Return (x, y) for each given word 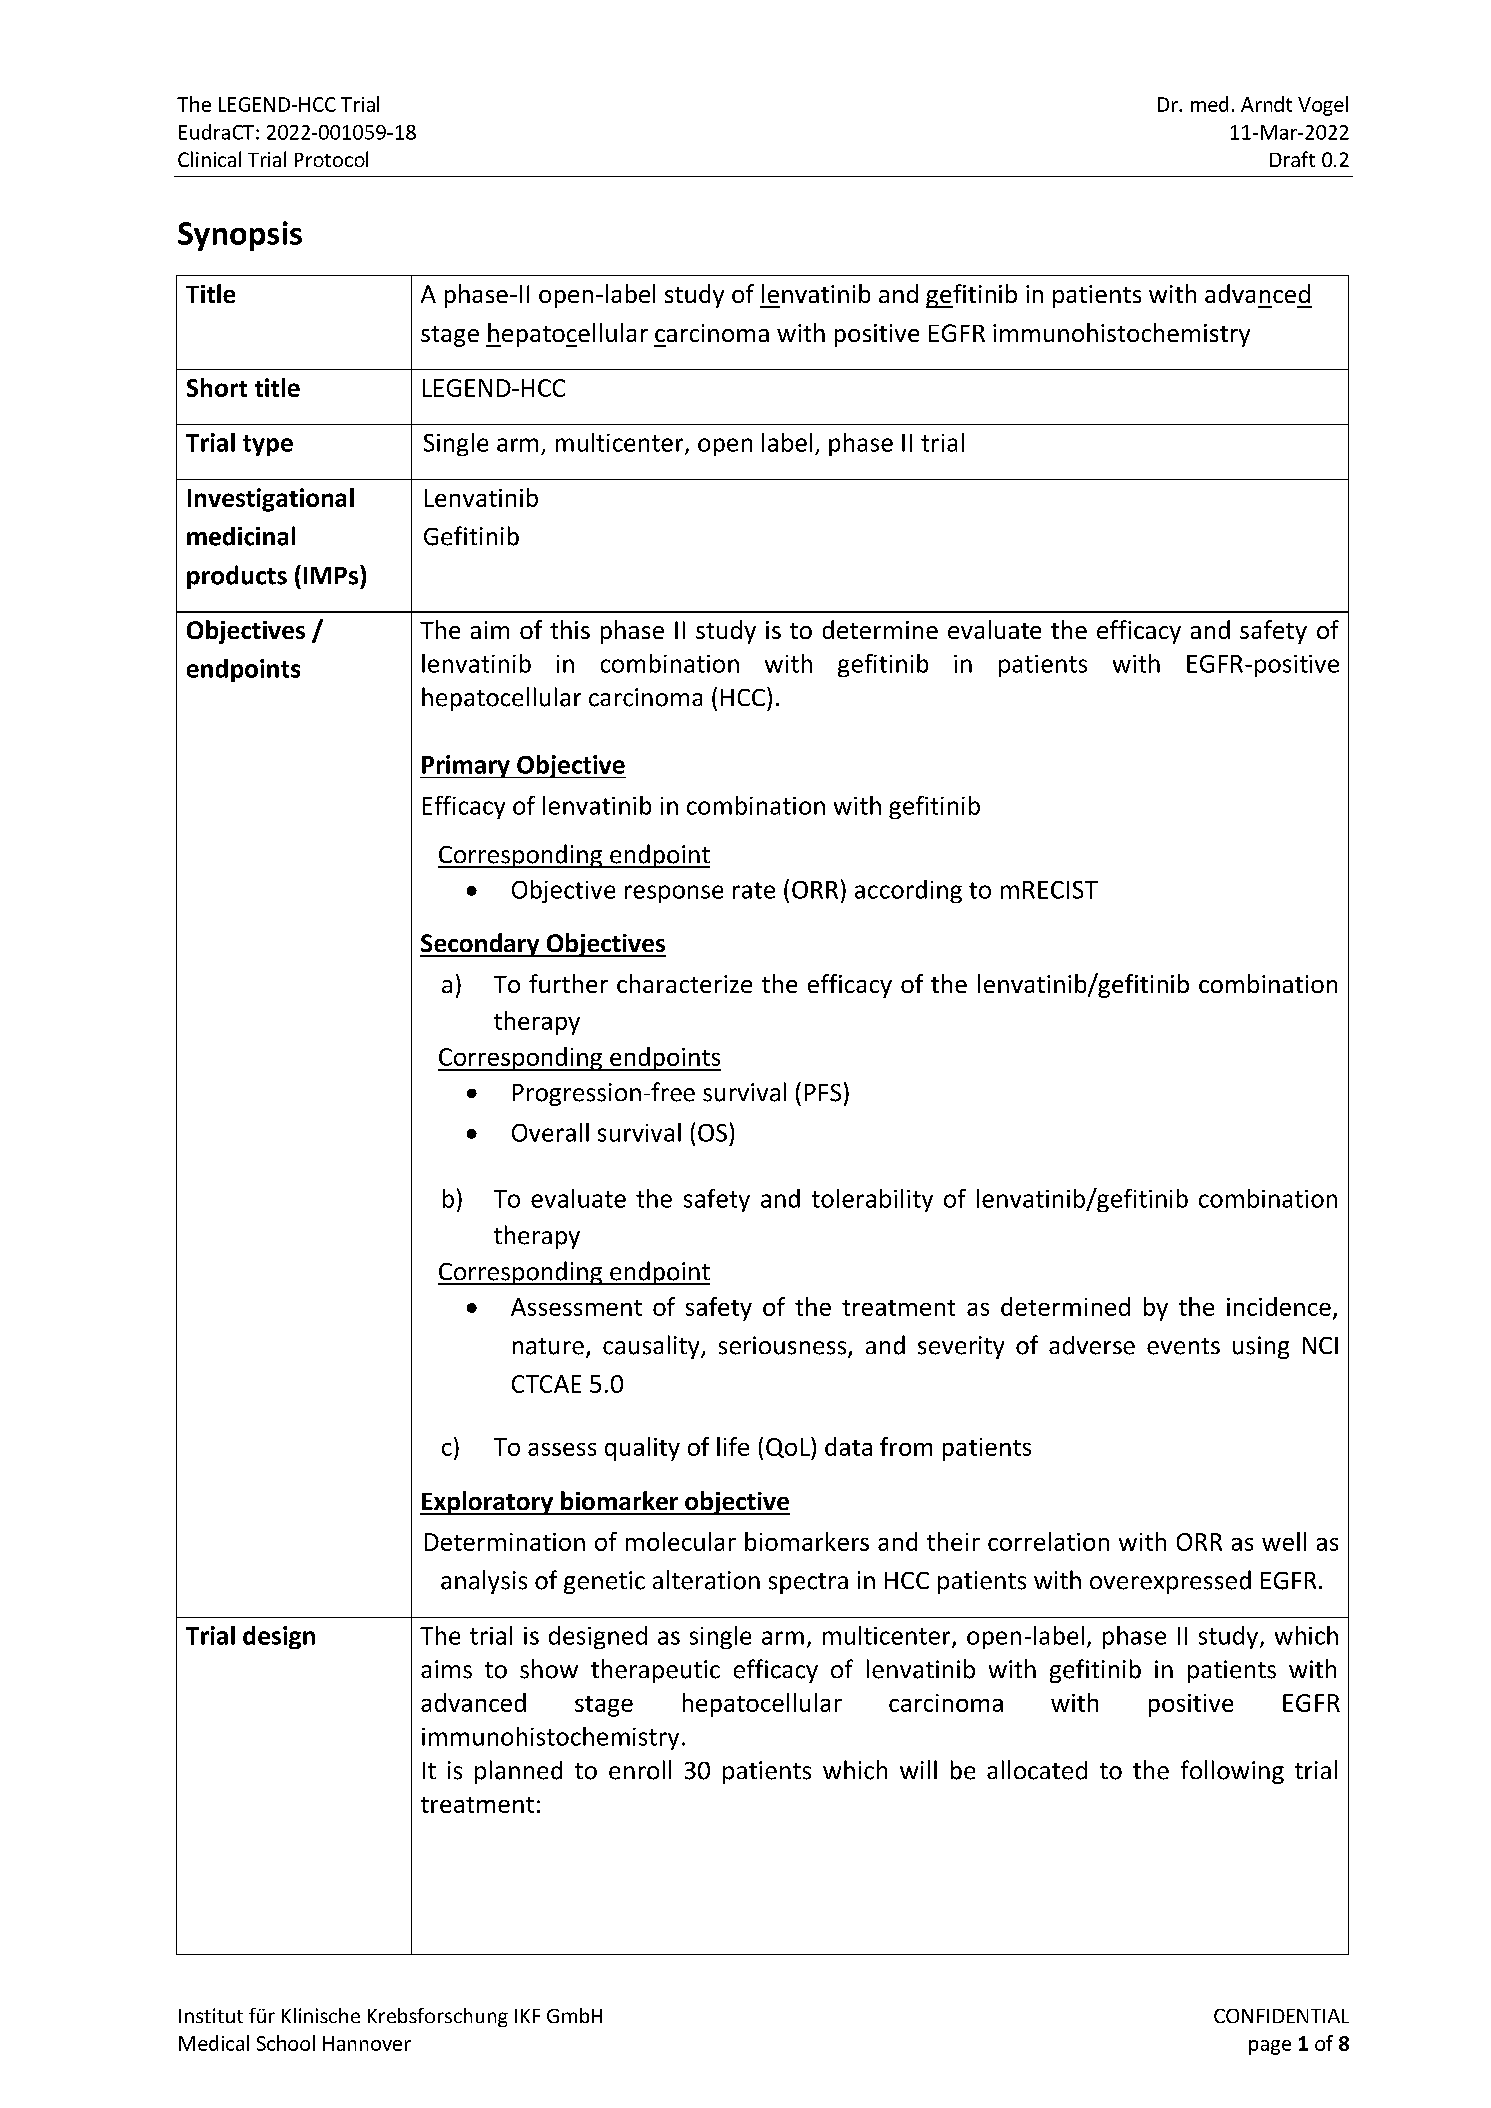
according (908, 891)
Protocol (331, 159)
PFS (823, 1093)
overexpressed (1170, 1582)
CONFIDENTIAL (1281, 2016)
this (570, 629)
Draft (1292, 159)
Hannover (367, 2043)
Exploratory (488, 1503)
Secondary (481, 945)
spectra (808, 1583)
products (237, 577)
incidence (1279, 1306)
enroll (640, 1770)
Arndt (1266, 104)
